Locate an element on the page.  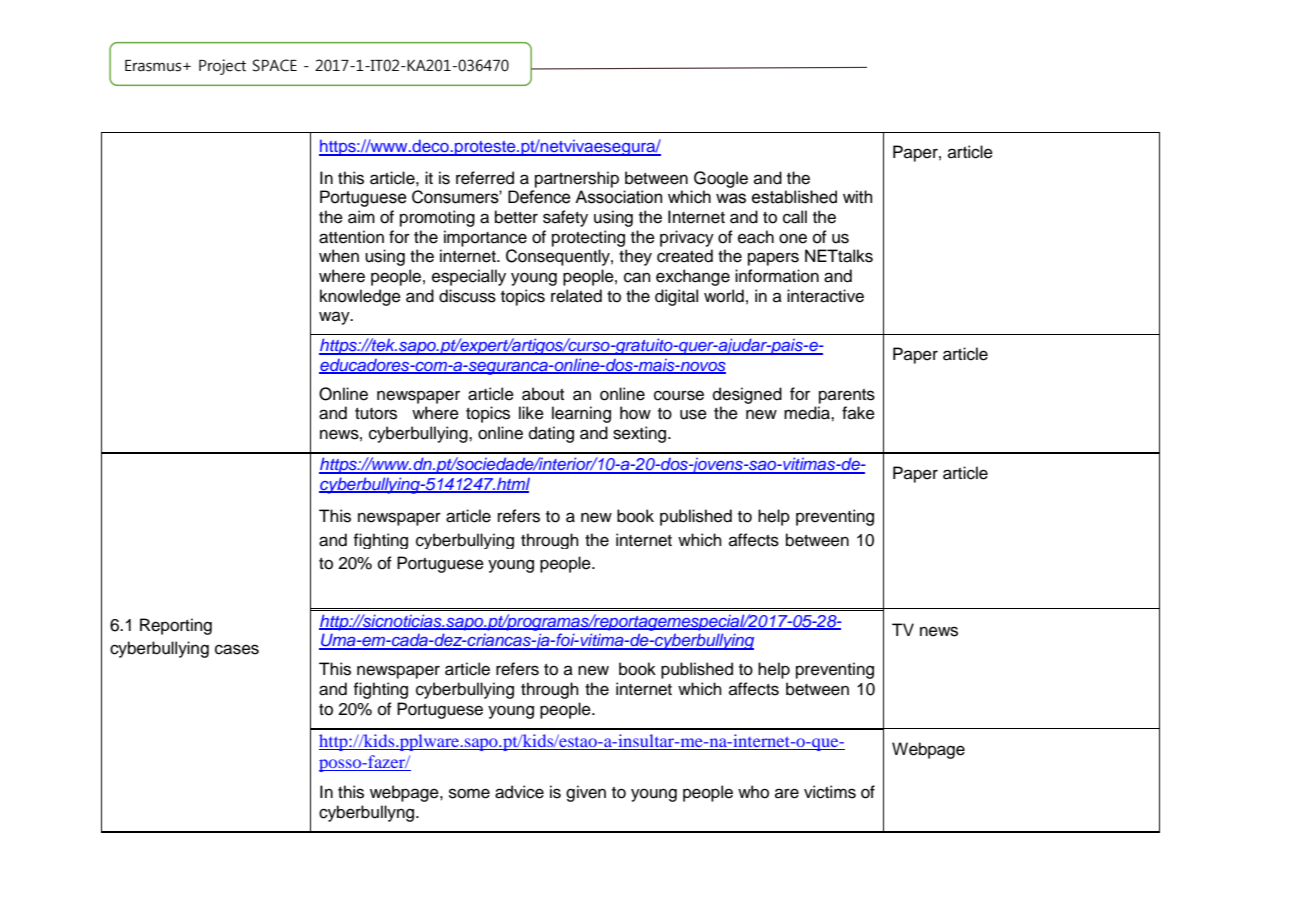
world is located at coordinates (724, 296).
